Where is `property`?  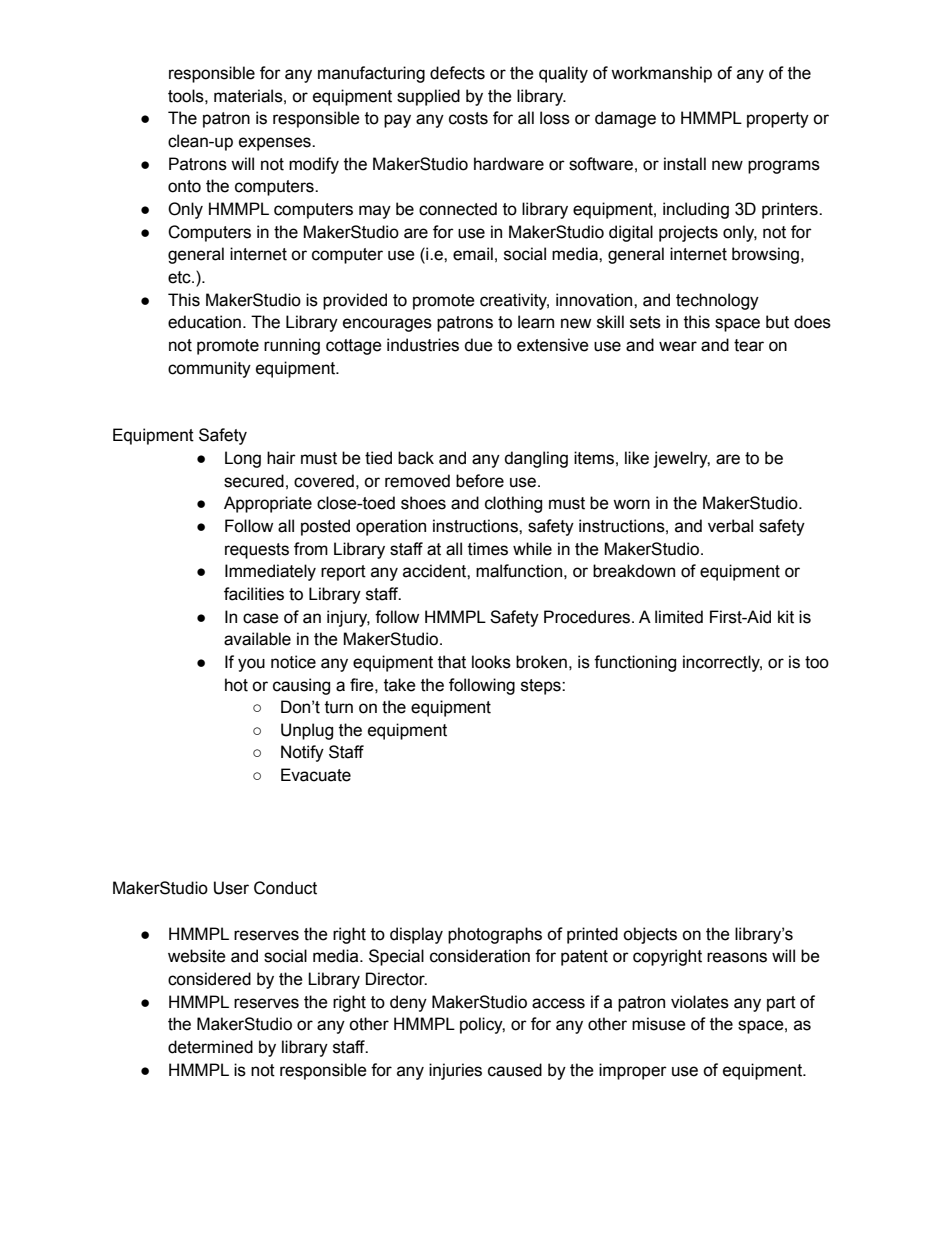
property is located at coordinates (778, 120).
